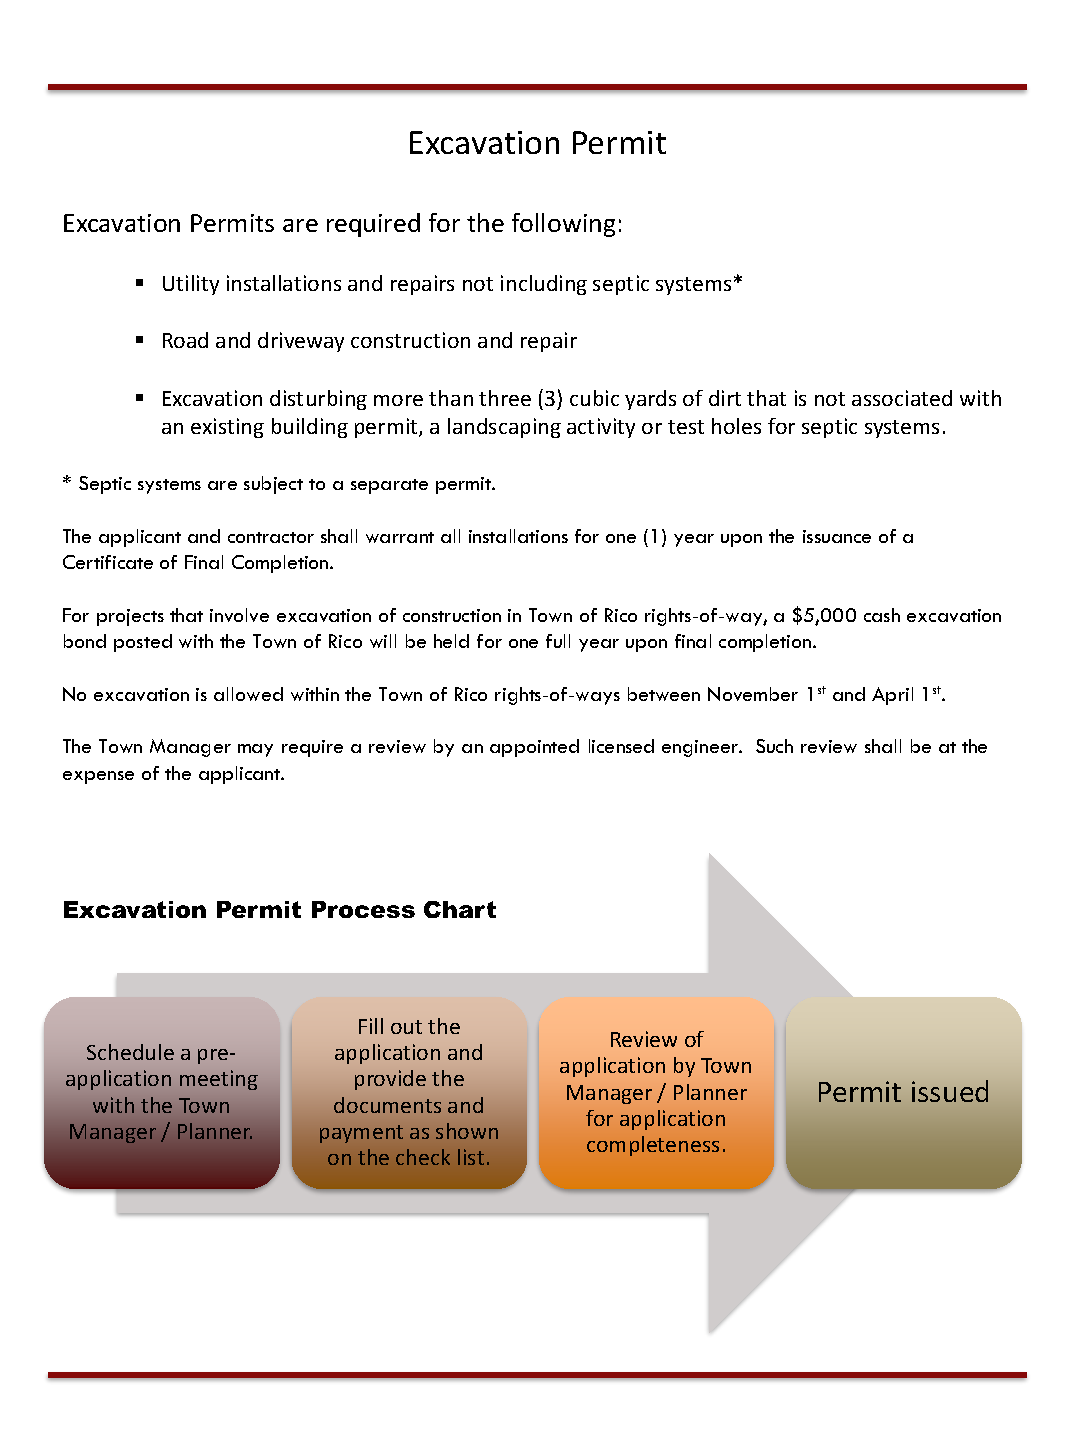 The image size is (1077, 1435). What do you see at coordinates (400, 537) in the document?
I see `warrant` at bounding box center [400, 537].
